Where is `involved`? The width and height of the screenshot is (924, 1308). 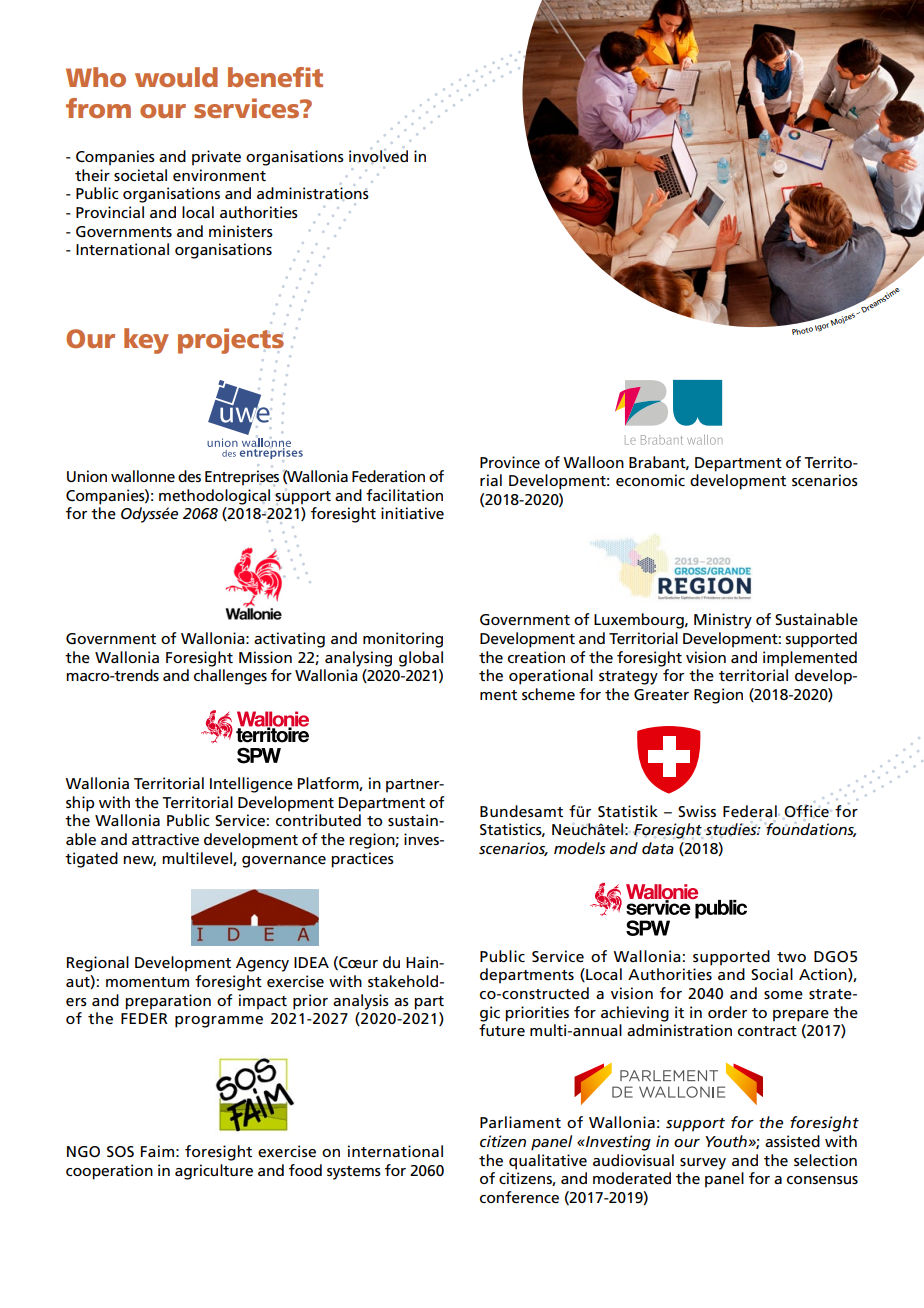
involved is located at coordinates (378, 156).
